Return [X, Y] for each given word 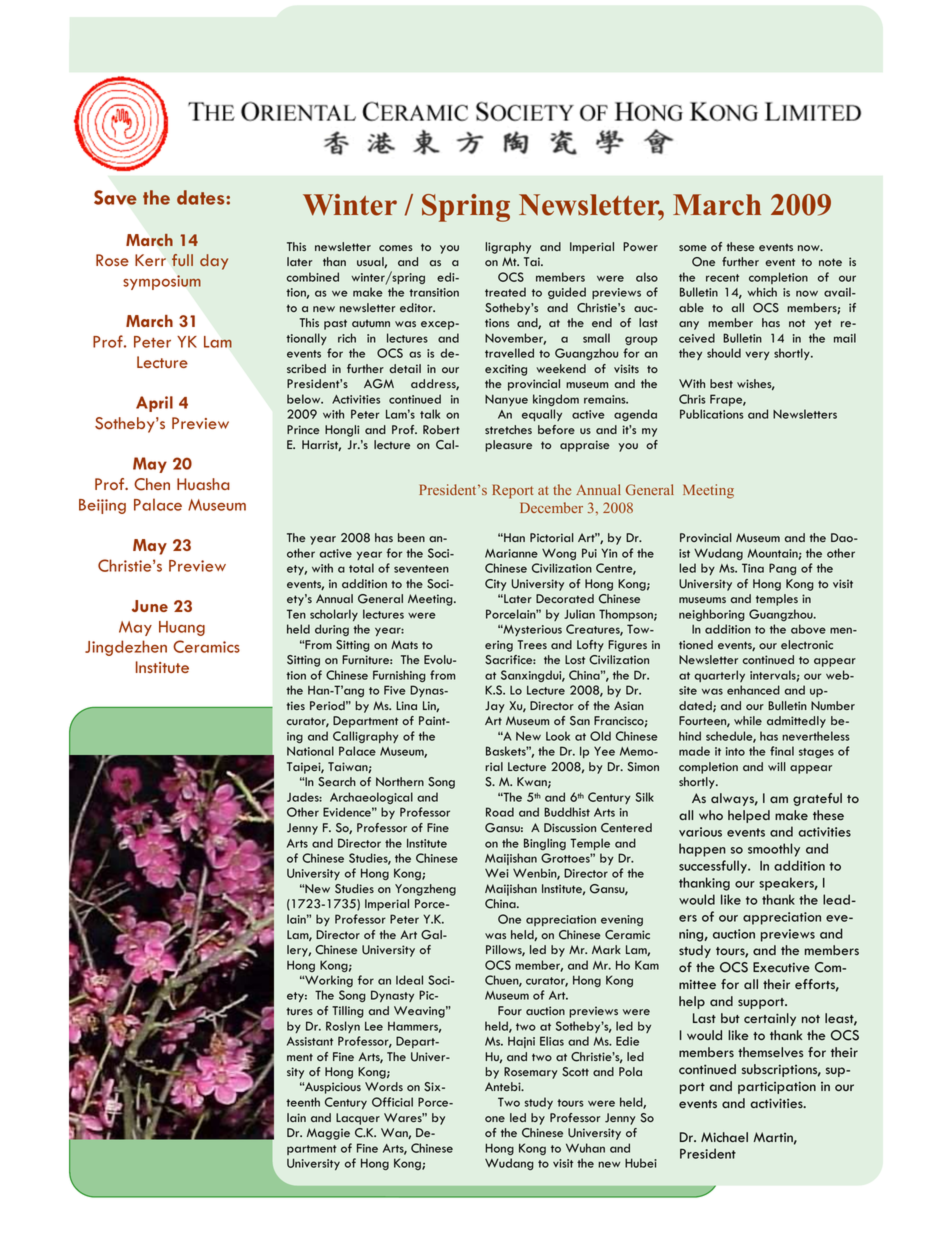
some [693, 248]
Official [392, 1102]
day [214, 262]
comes [396, 248]
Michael [724, 1137]
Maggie [328, 1134]
